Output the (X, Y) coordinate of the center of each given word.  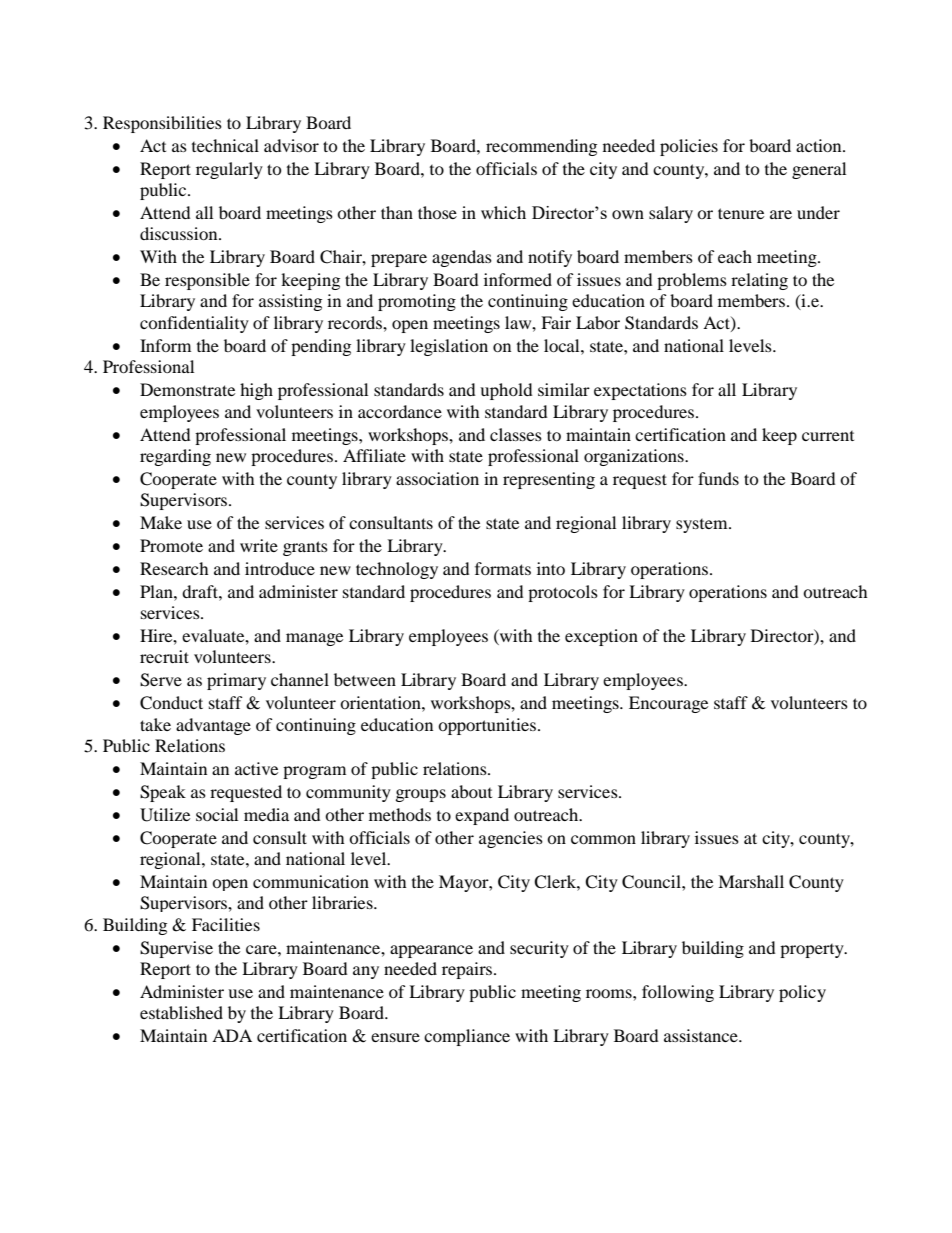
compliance (467, 1037)
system (703, 526)
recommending (541, 147)
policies (689, 147)
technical (225, 145)
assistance (702, 1035)
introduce (280, 568)
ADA (232, 1035)
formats (503, 568)
